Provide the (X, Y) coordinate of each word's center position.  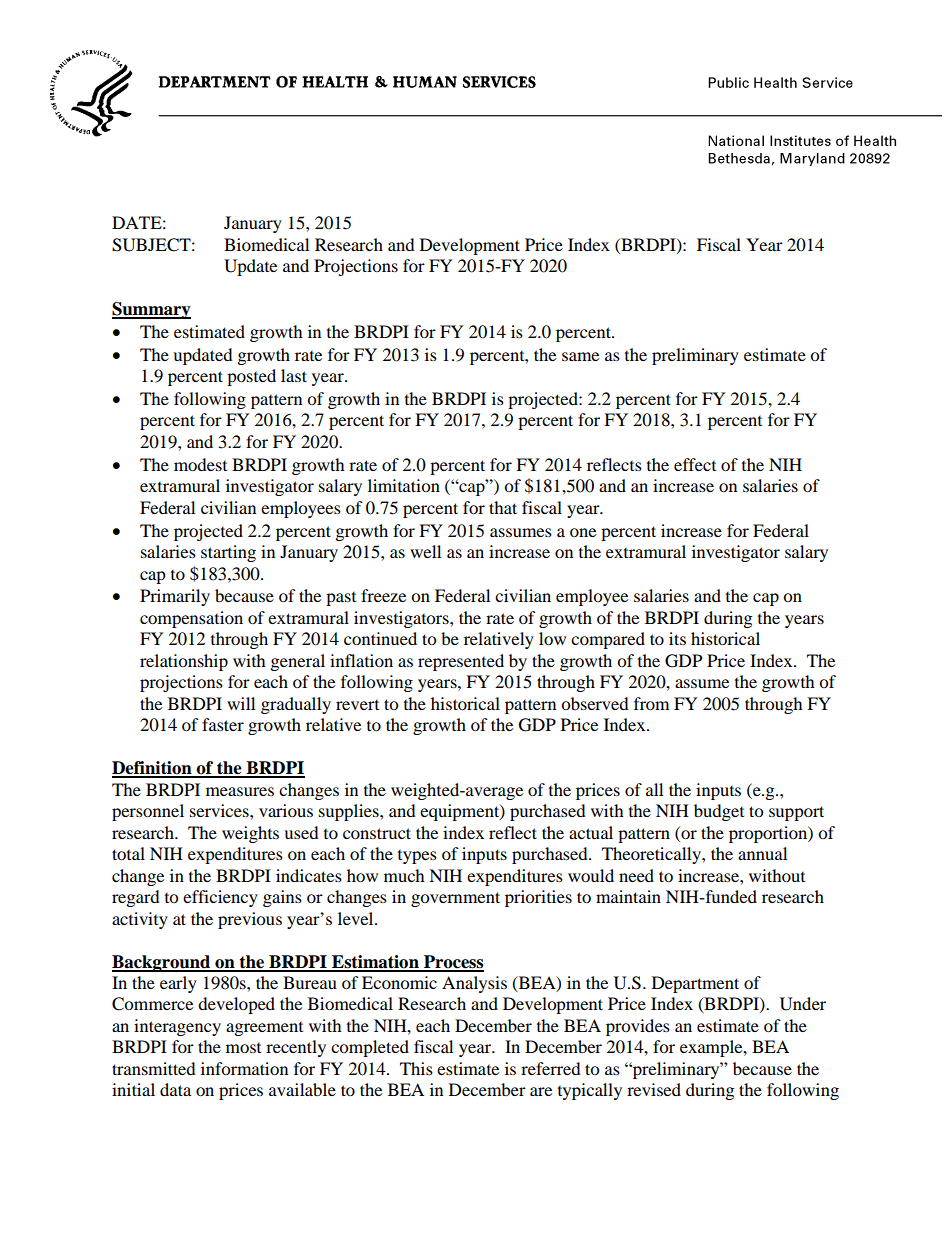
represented (461, 662)
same (580, 356)
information (244, 1068)
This (416, 1068)
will (241, 703)
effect (695, 464)
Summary (151, 310)
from (651, 703)
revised (654, 1089)
